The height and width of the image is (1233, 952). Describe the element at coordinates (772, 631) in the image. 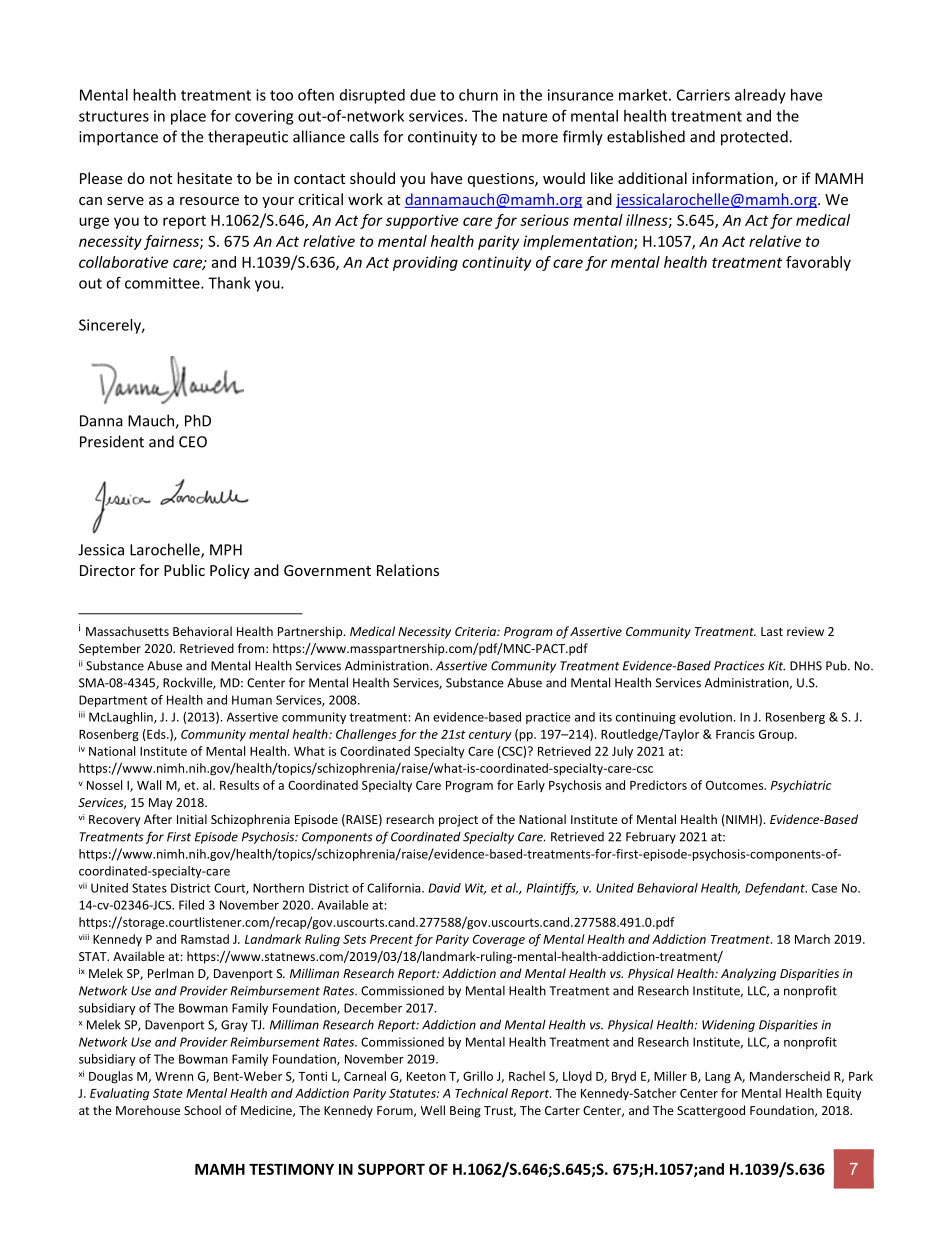

I see `Last` at that location.
